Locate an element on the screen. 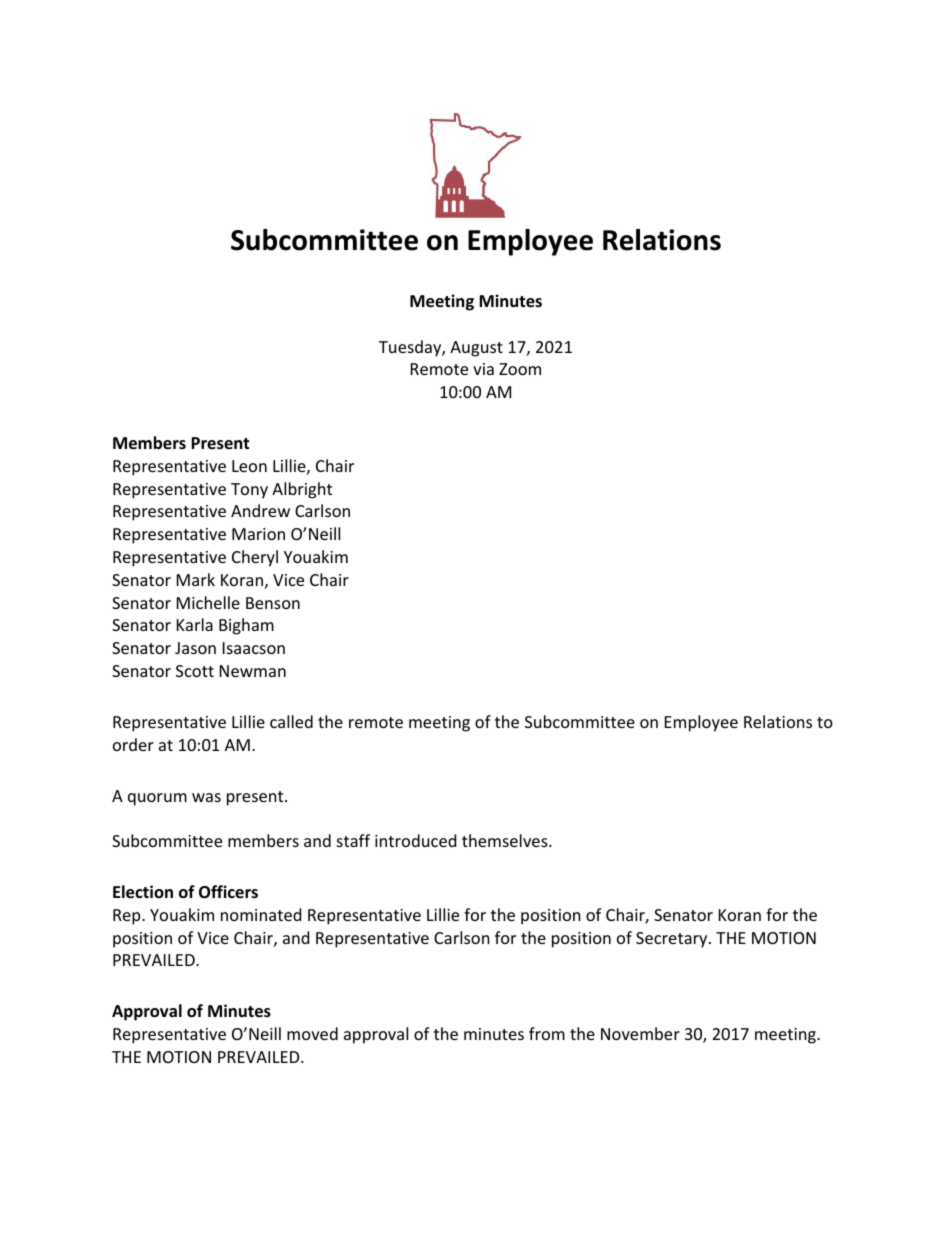 The width and height of the screenshot is (952, 1233). Scott is located at coordinates (195, 671).
